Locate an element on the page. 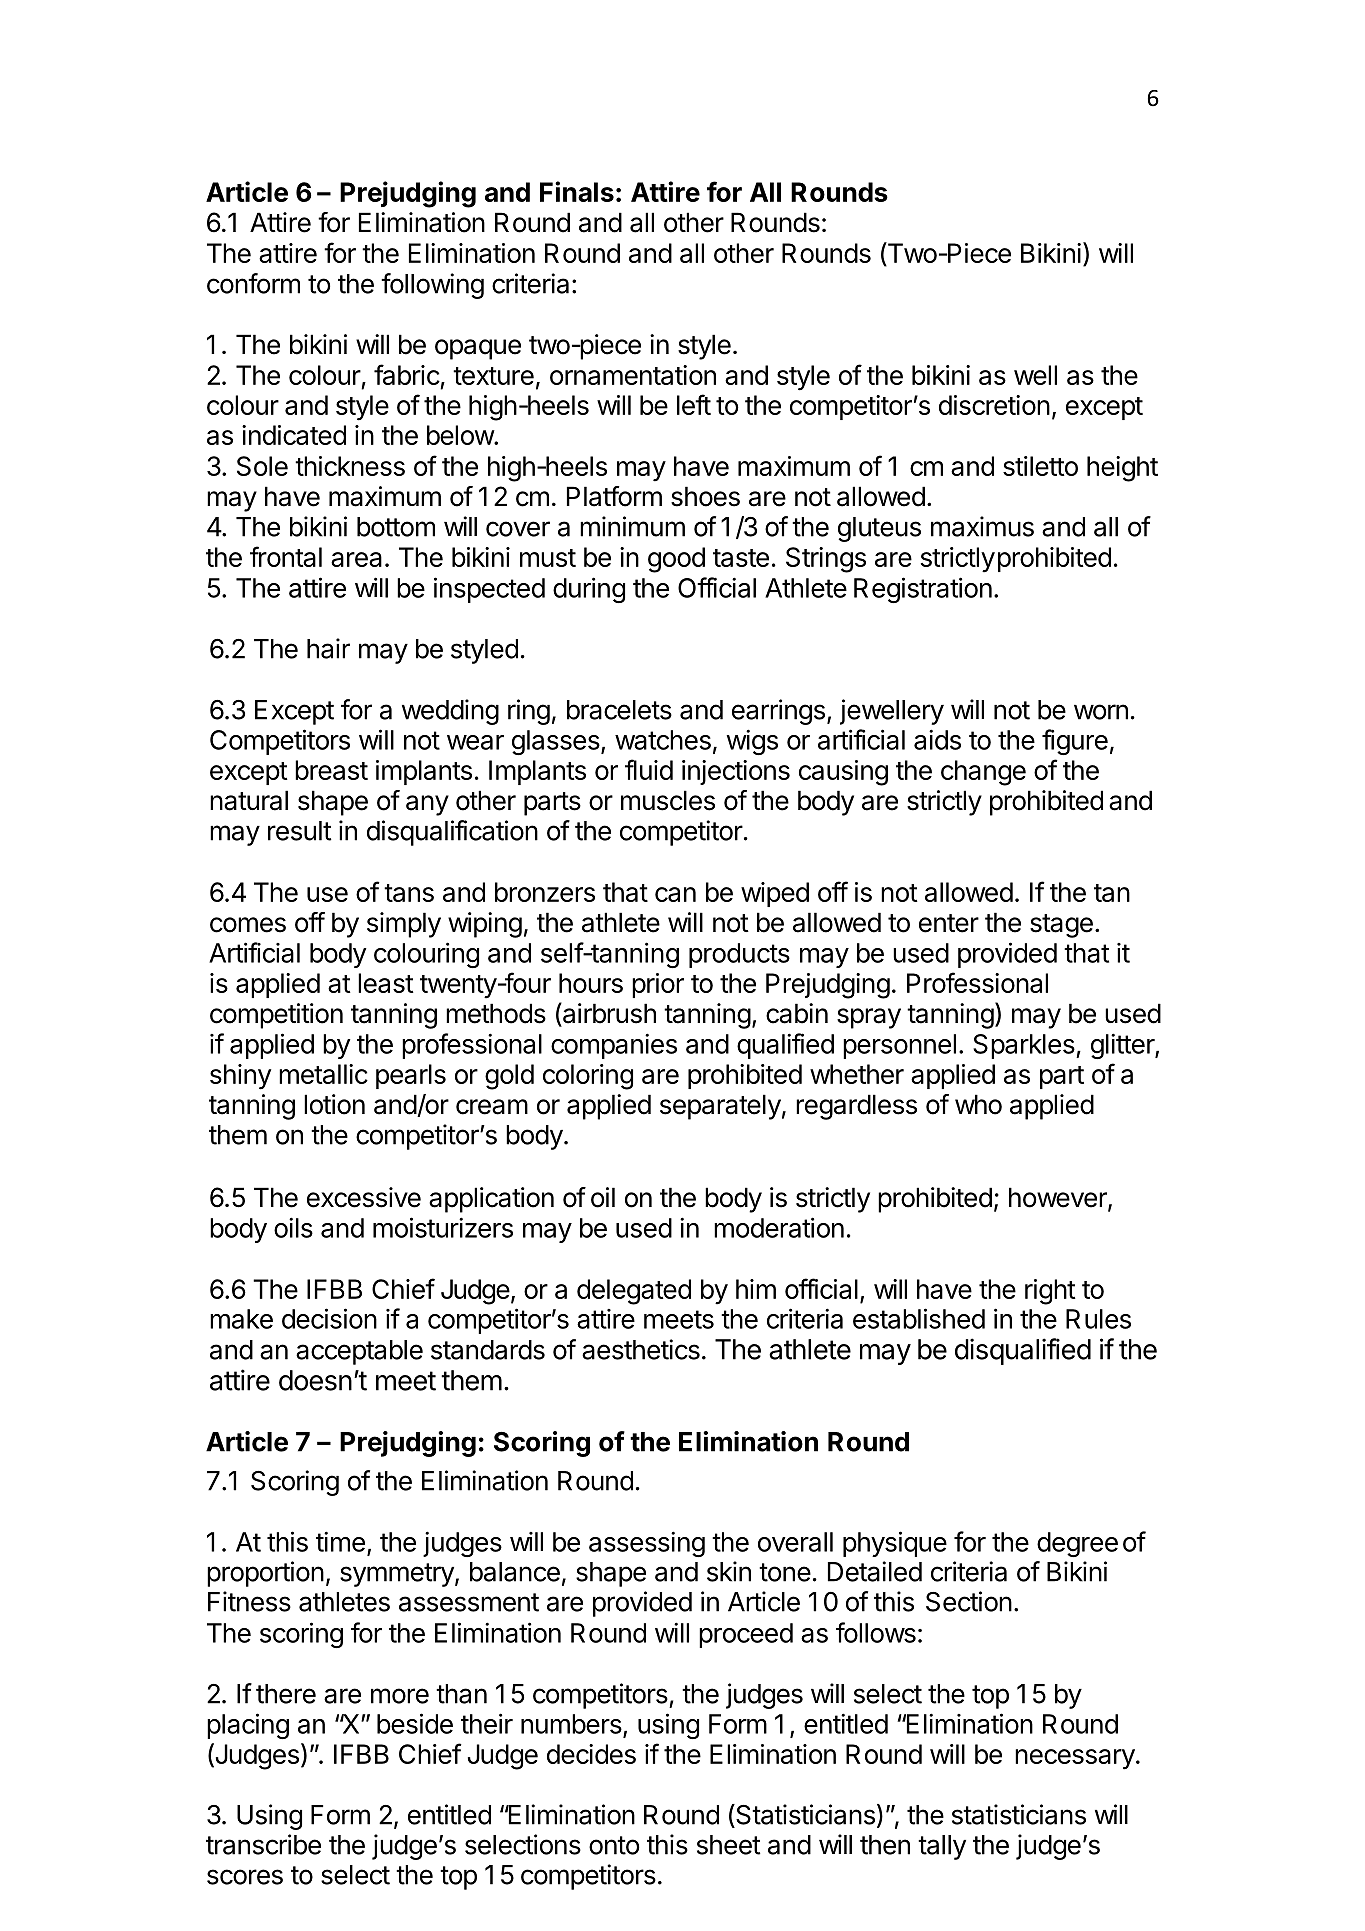 This document has height=1931, width=1365. delegated is located at coordinates (634, 1292).
